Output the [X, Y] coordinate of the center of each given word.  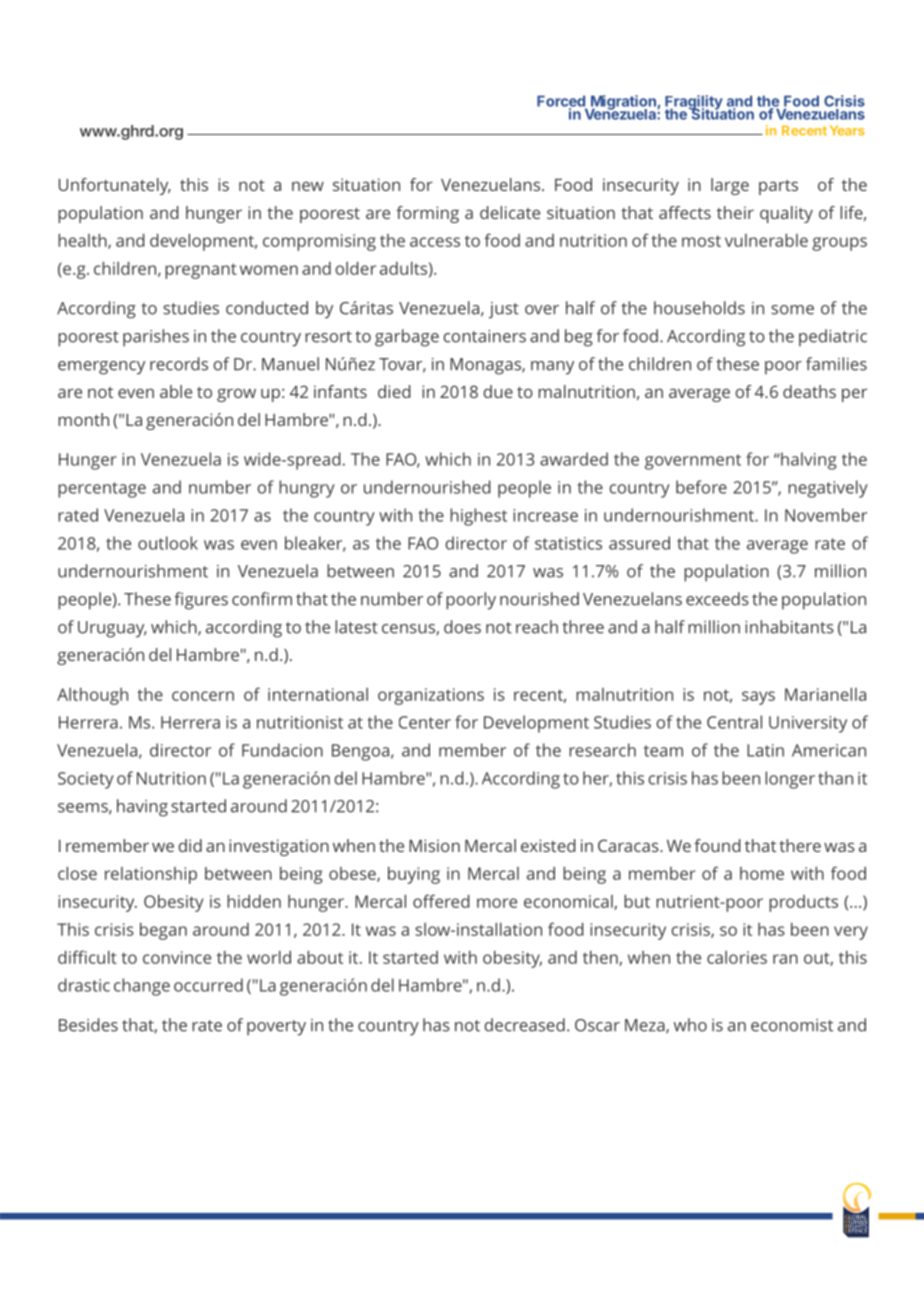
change [142, 987]
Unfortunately [115, 186]
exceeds [717, 599]
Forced [562, 102]
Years [847, 130]
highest [478, 517]
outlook [168, 543]
